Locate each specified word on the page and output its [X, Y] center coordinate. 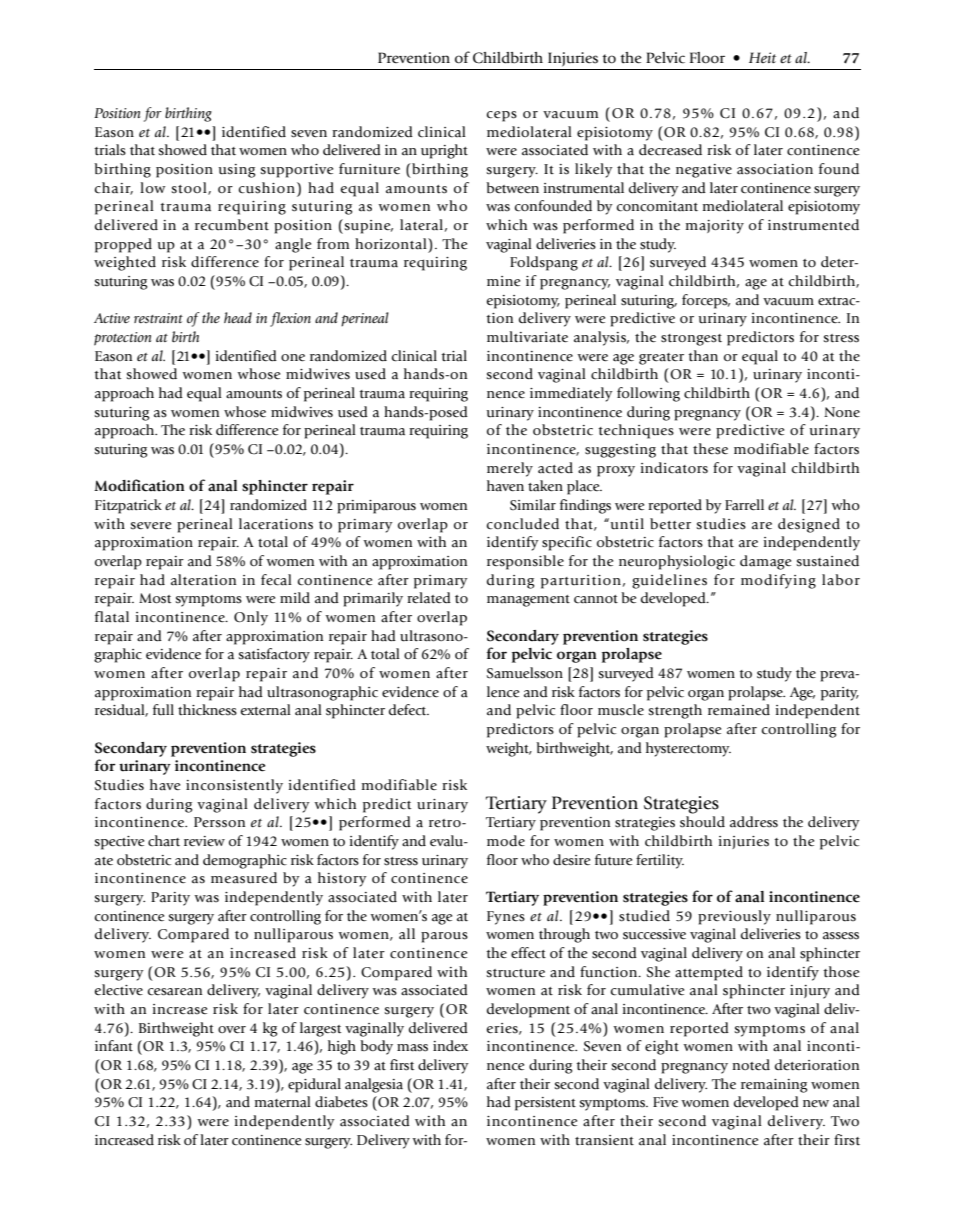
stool [190, 188]
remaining [774, 1086]
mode [506, 840]
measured [244, 878]
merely [510, 469]
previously [734, 917]
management [528, 601]
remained [739, 710]
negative [704, 171]
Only [251, 618]
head [238, 317]
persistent [545, 1104]
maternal [283, 1102]
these [710, 449]
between [512, 188]
